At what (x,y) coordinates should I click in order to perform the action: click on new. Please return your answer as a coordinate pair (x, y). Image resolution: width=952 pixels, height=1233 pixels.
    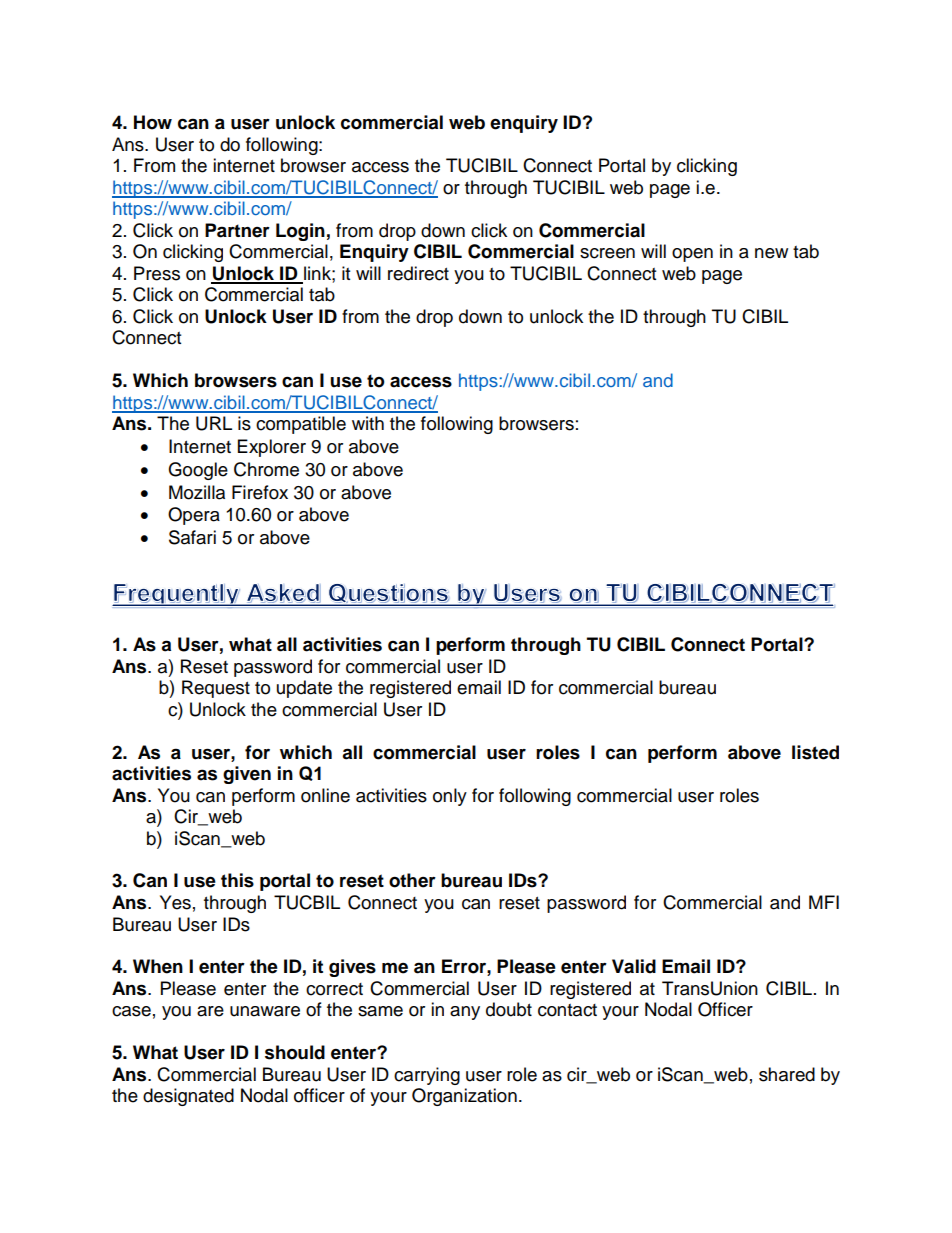
    Looking at the image, I should click on (771, 253).
